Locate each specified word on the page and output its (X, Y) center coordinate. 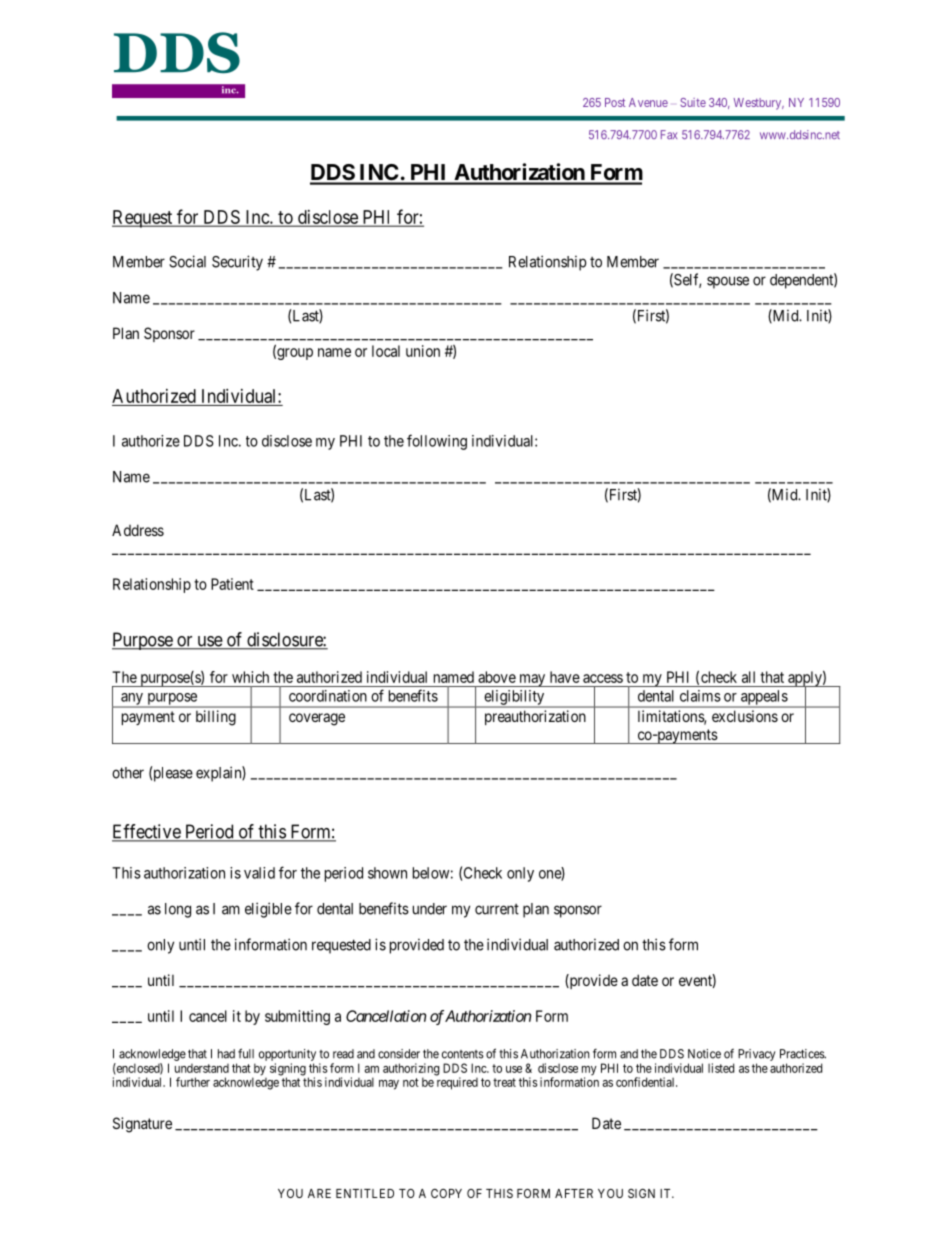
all (748, 677)
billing (216, 718)
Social (187, 261)
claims (700, 696)
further (193, 1082)
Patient (232, 584)
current (497, 909)
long (178, 910)
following (437, 442)
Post (615, 102)
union (423, 351)
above (497, 677)
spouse (728, 282)
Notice (704, 1054)
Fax (669, 135)
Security (237, 263)
